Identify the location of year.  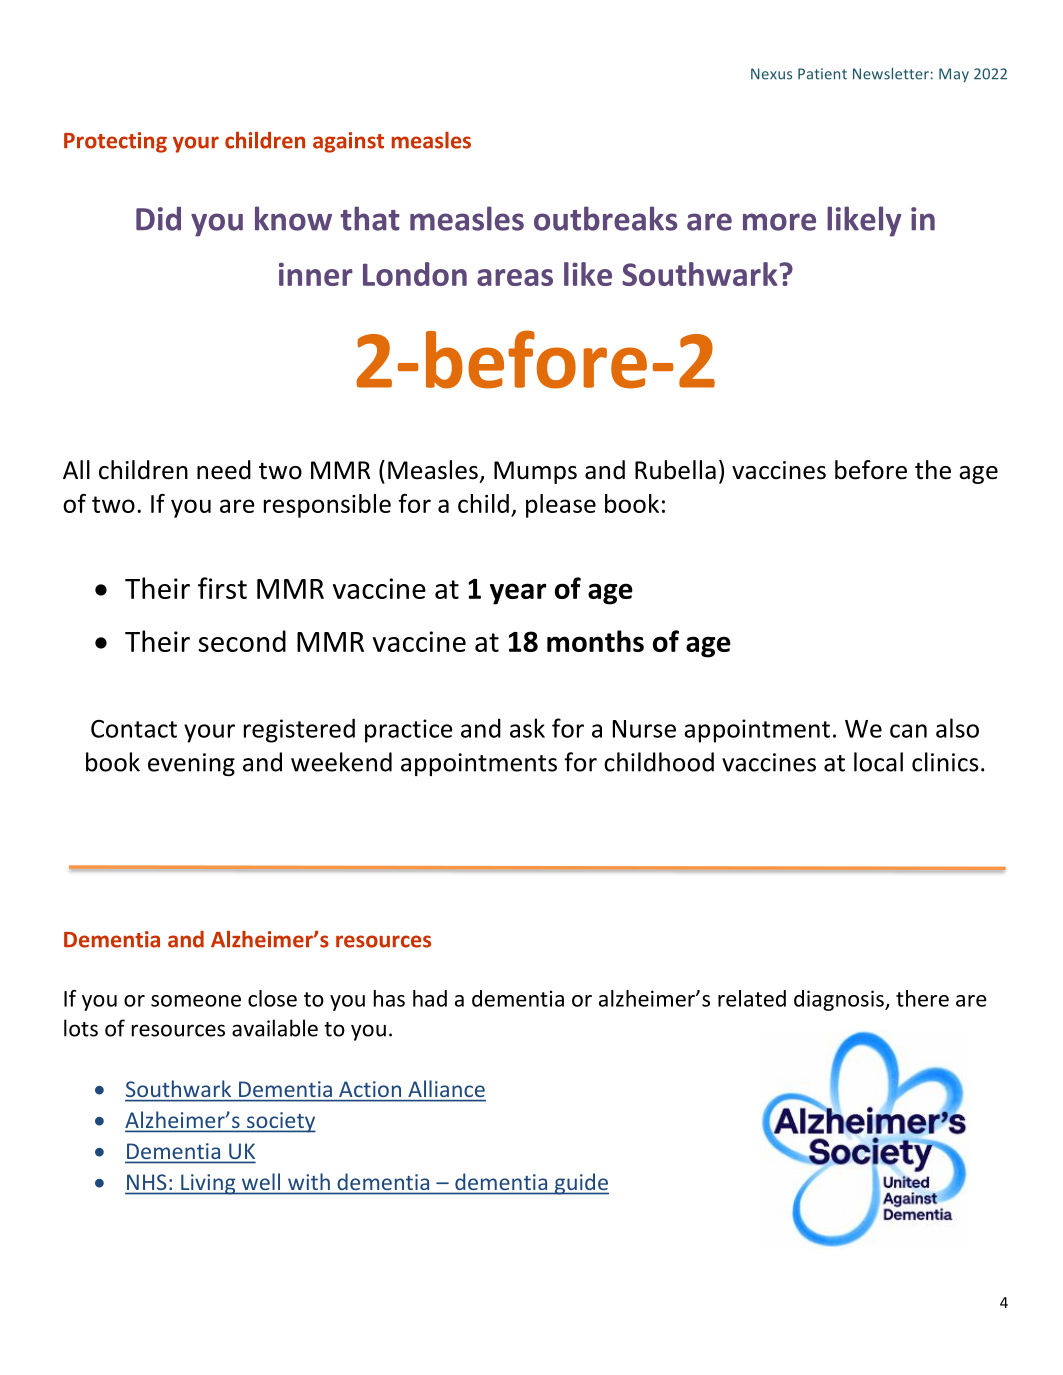
(518, 594).
